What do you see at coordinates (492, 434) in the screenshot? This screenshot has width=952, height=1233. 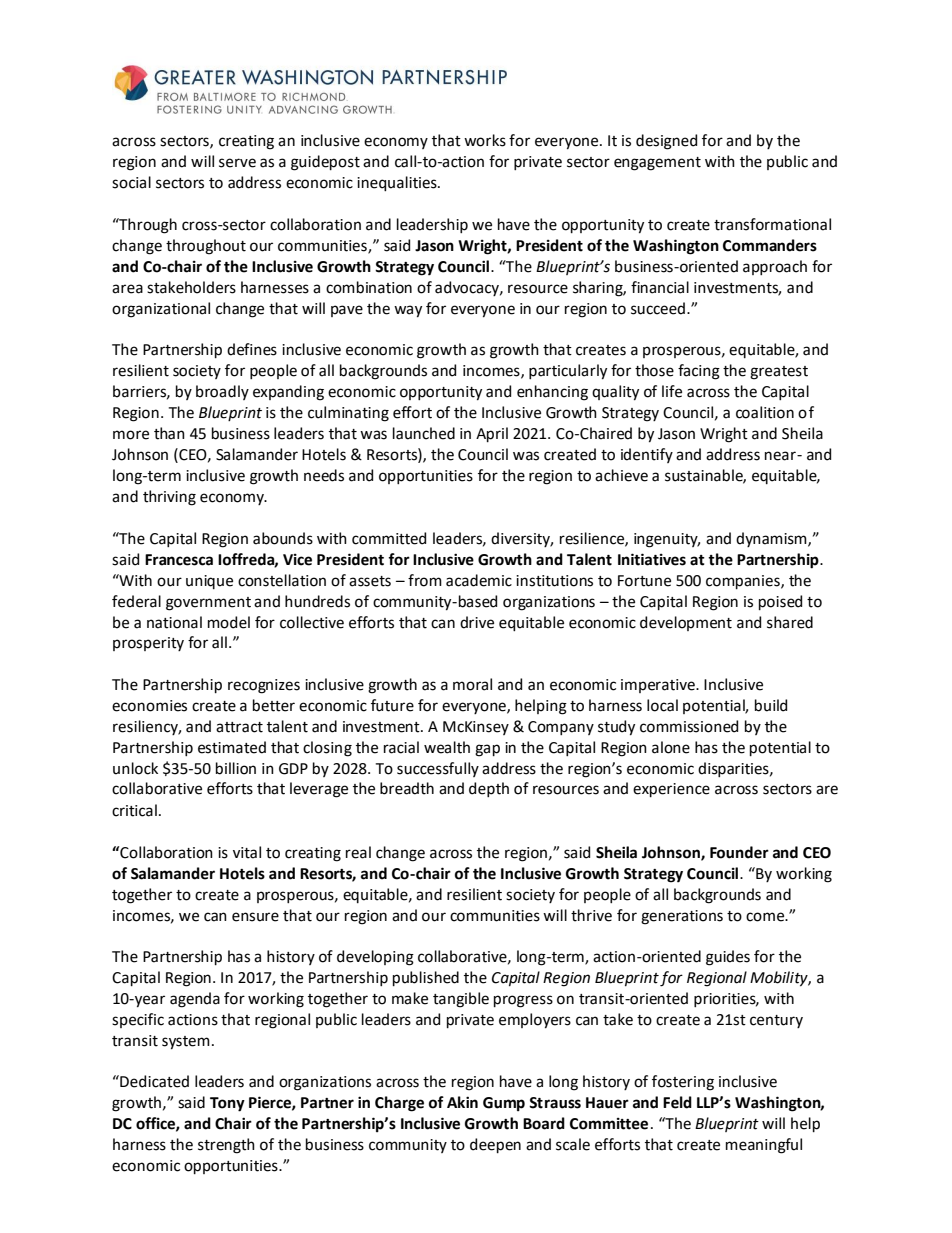 I see `April` at bounding box center [492, 434].
